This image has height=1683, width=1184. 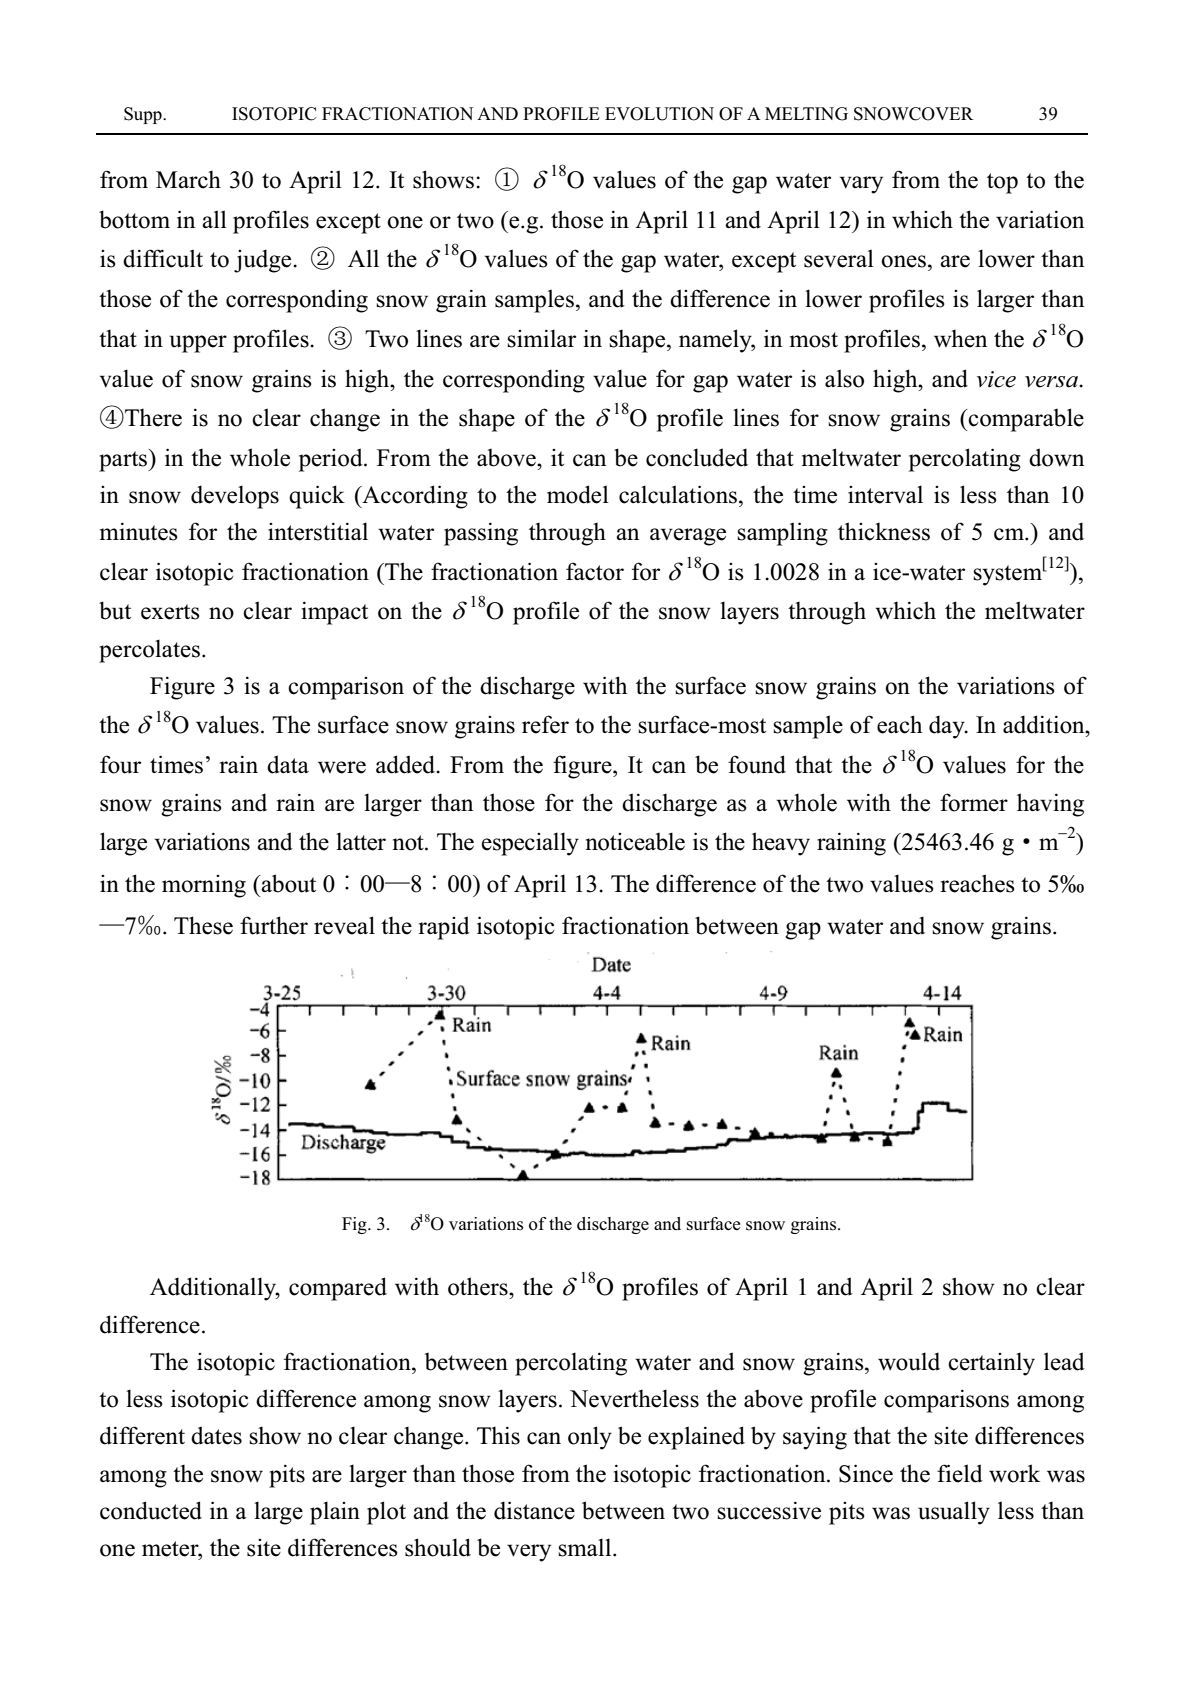 I want to click on March, so click(x=188, y=179).
